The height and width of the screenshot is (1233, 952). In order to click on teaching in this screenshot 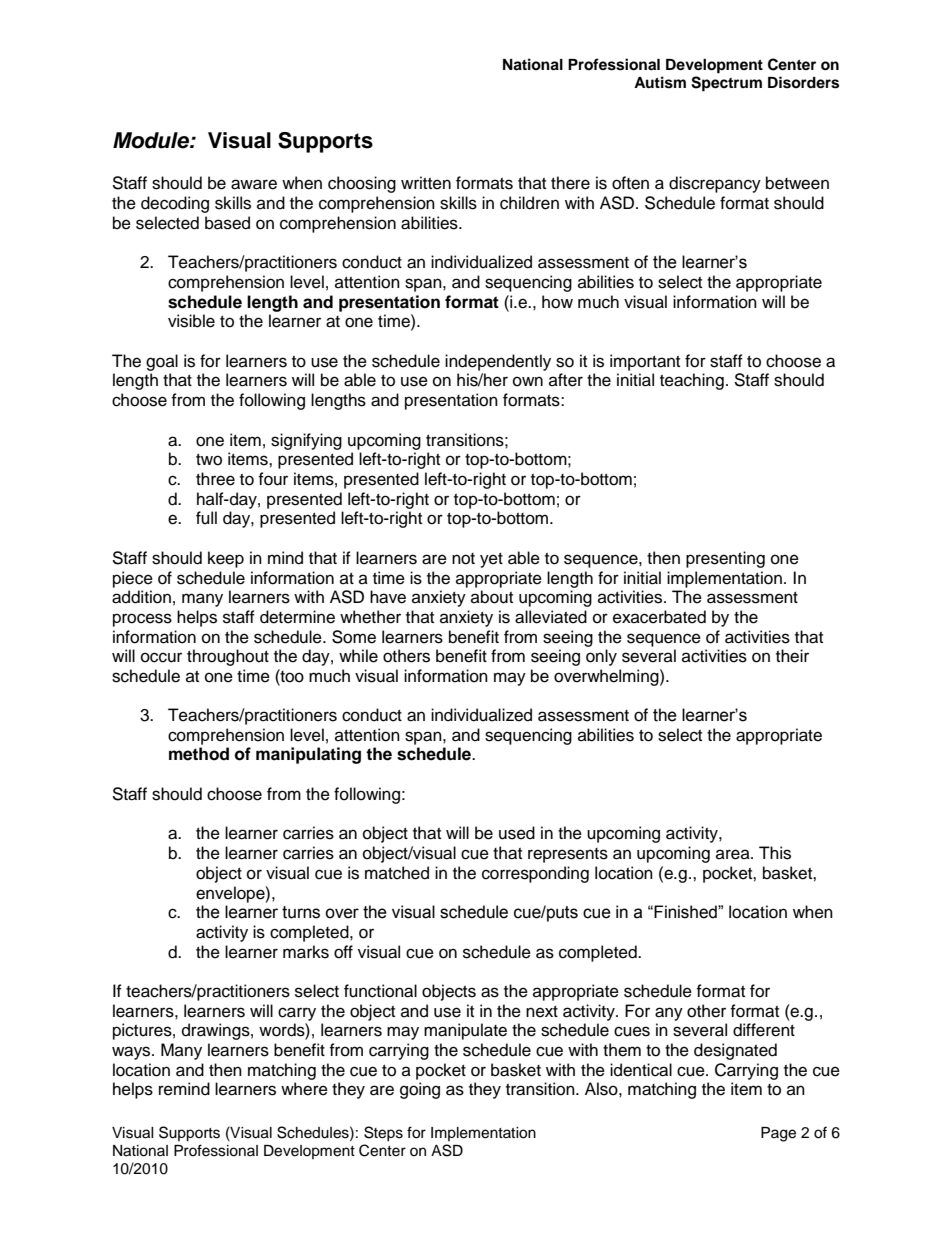, I will do `click(692, 381)`.
